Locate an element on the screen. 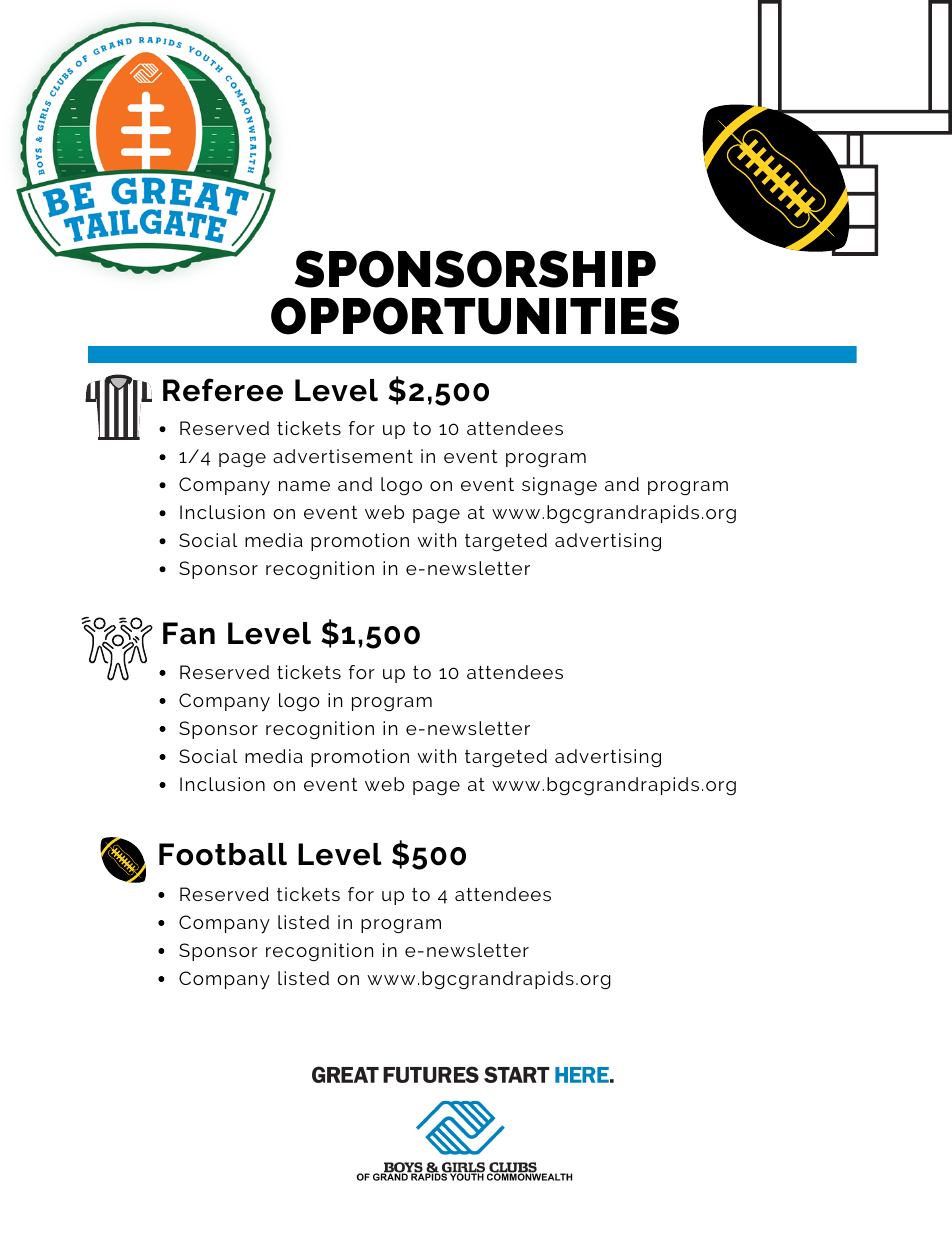  advertisement is located at coordinates (343, 456).
